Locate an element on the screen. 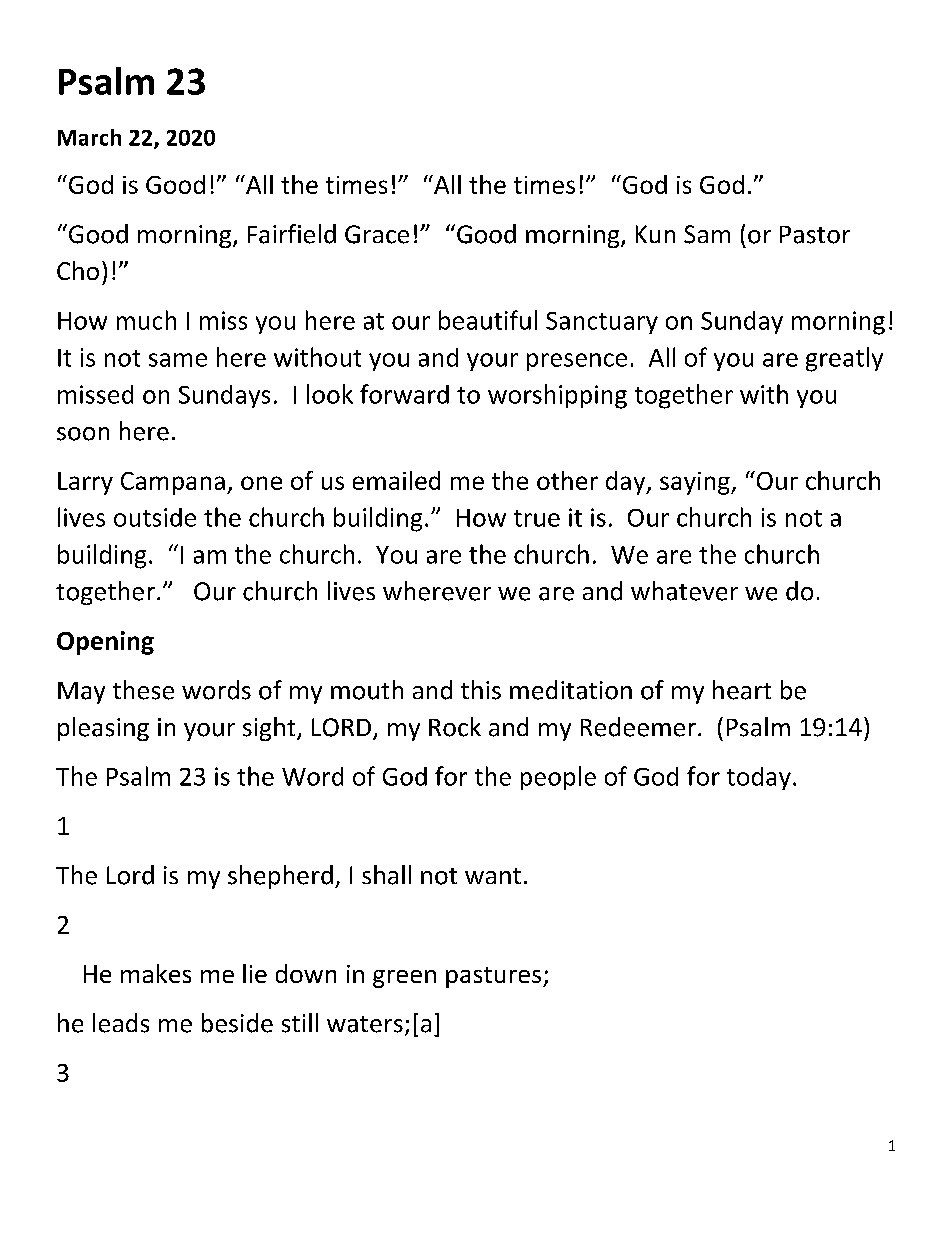 The height and width of the screenshot is (1233, 952). soon is located at coordinates (83, 434).
